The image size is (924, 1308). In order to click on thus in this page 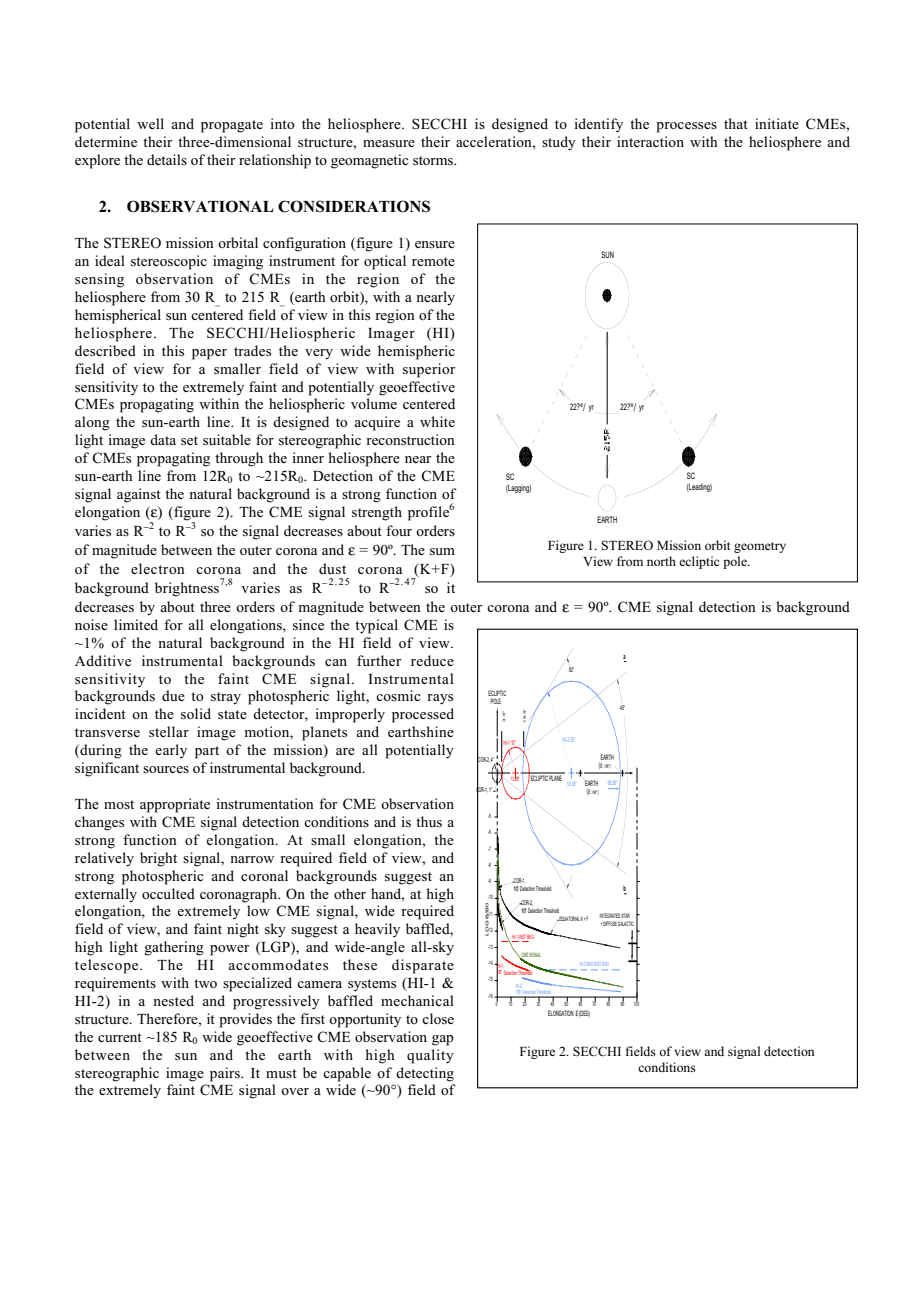, I will do `click(429, 821)`.
